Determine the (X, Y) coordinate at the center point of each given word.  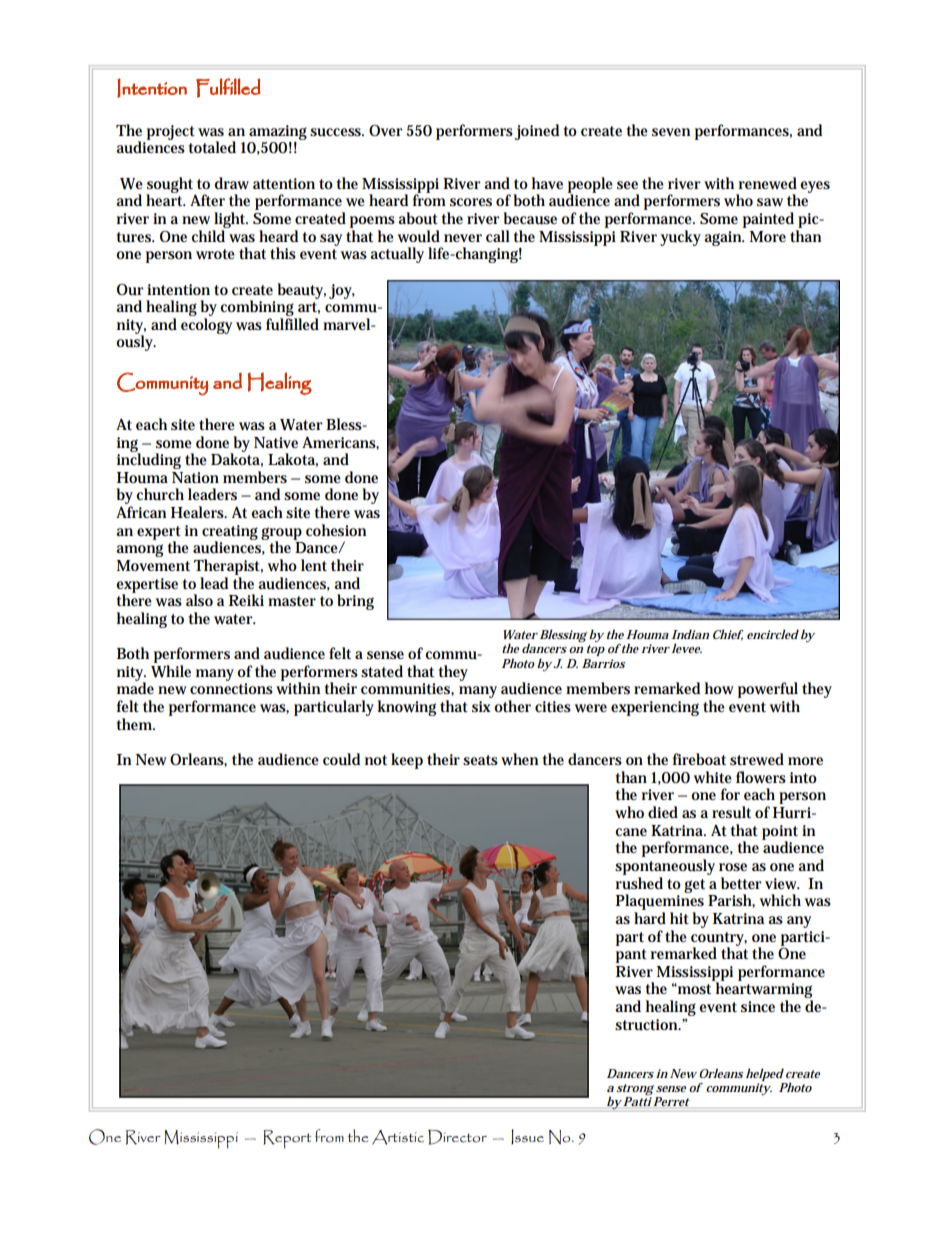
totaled (212, 147)
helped (765, 1074)
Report (287, 1139)
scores (471, 202)
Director (457, 1137)
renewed (768, 183)
